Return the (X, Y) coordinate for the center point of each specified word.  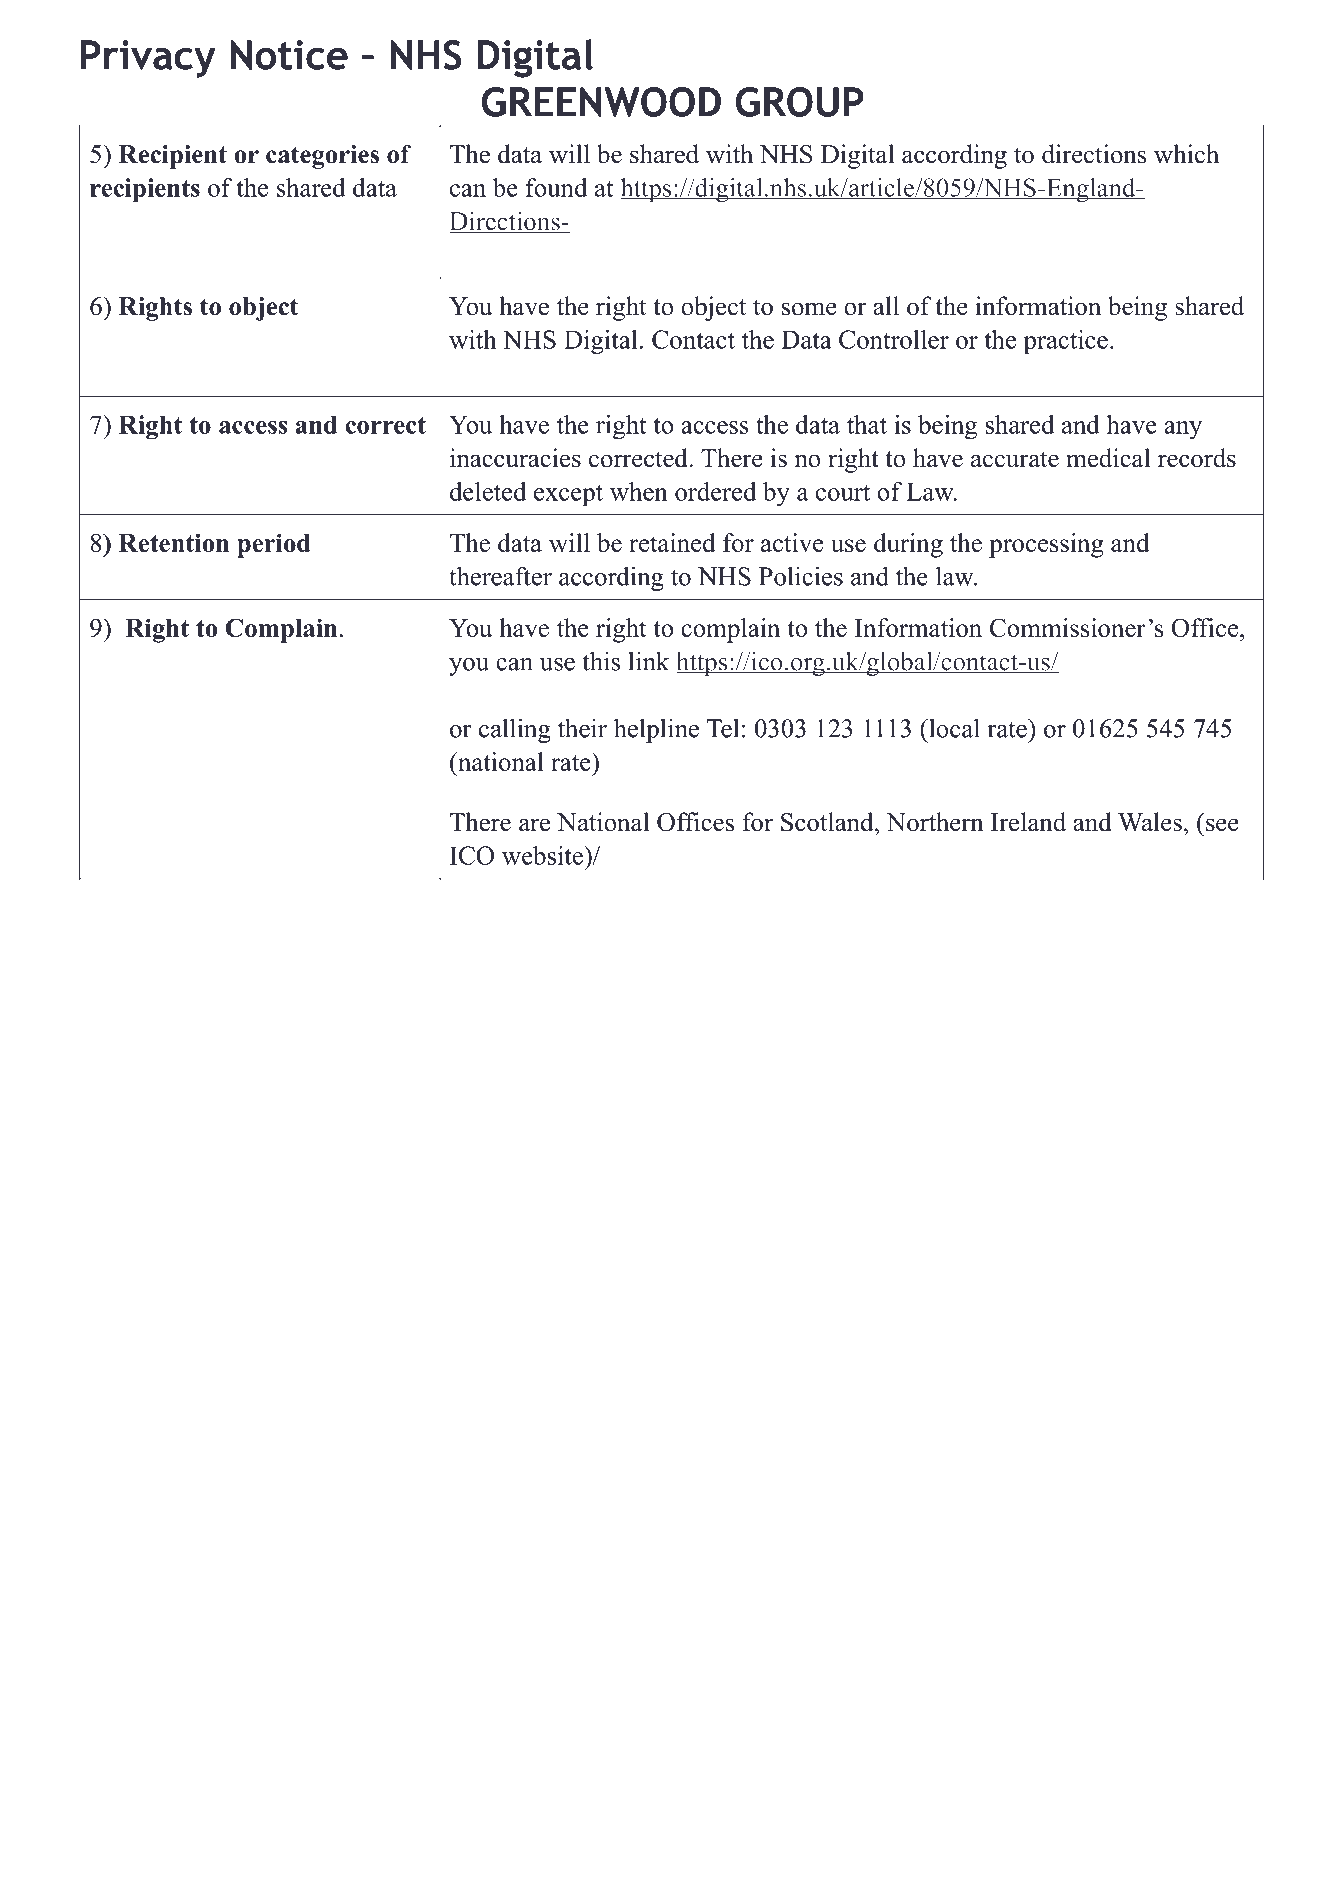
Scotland (828, 822)
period (274, 545)
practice (1065, 342)
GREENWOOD (601, 102)
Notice (289, 55)
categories (322, 157)
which (1186, 154)
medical (1108, 458)
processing (1046, 545)
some (809, 309)
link (648, 661)
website (543, 855)
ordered (716, 491)
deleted (488, 491)
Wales (1150, 822)
